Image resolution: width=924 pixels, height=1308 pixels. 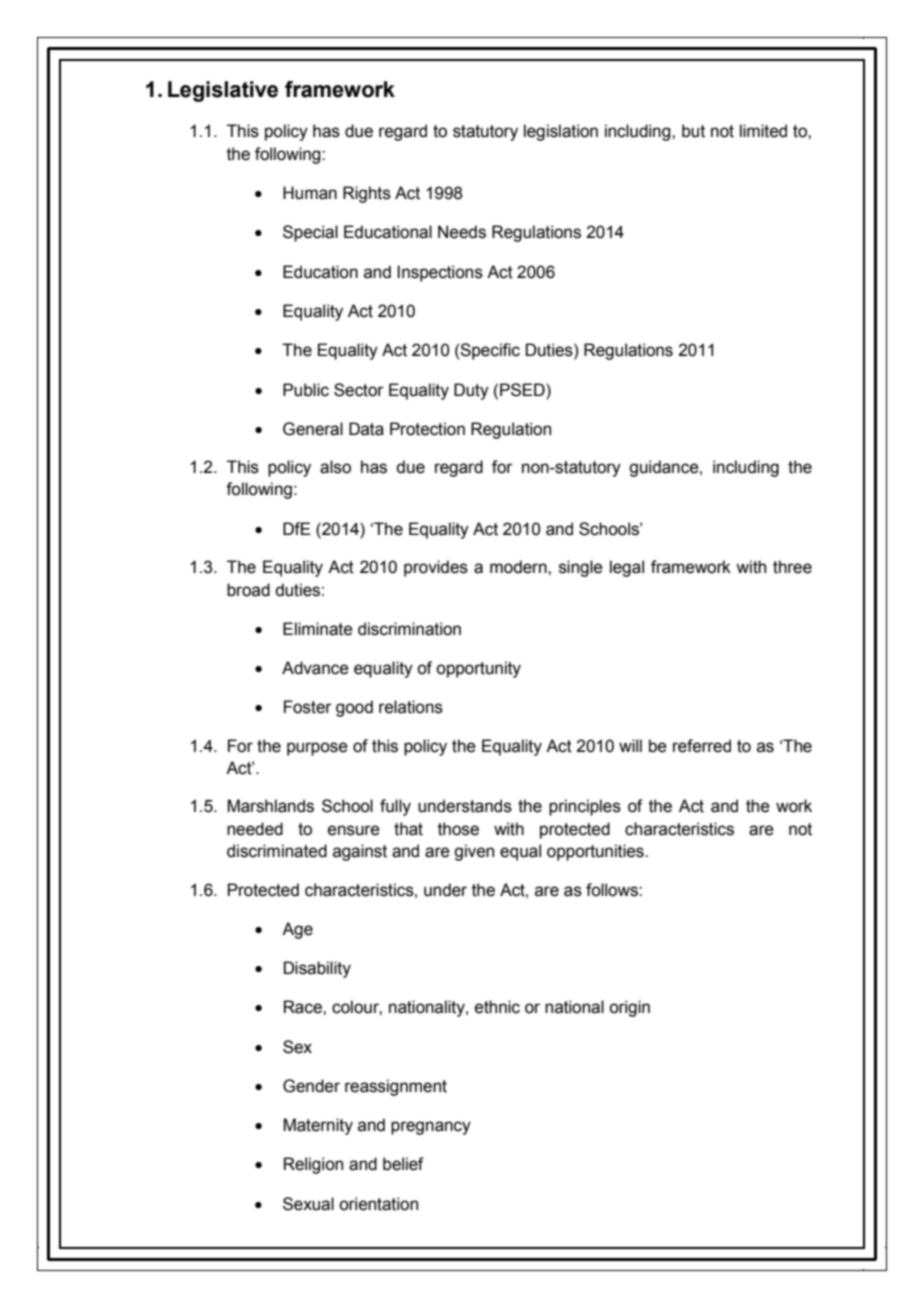 I want to click on opportunity, so click(x=478, y=669).
